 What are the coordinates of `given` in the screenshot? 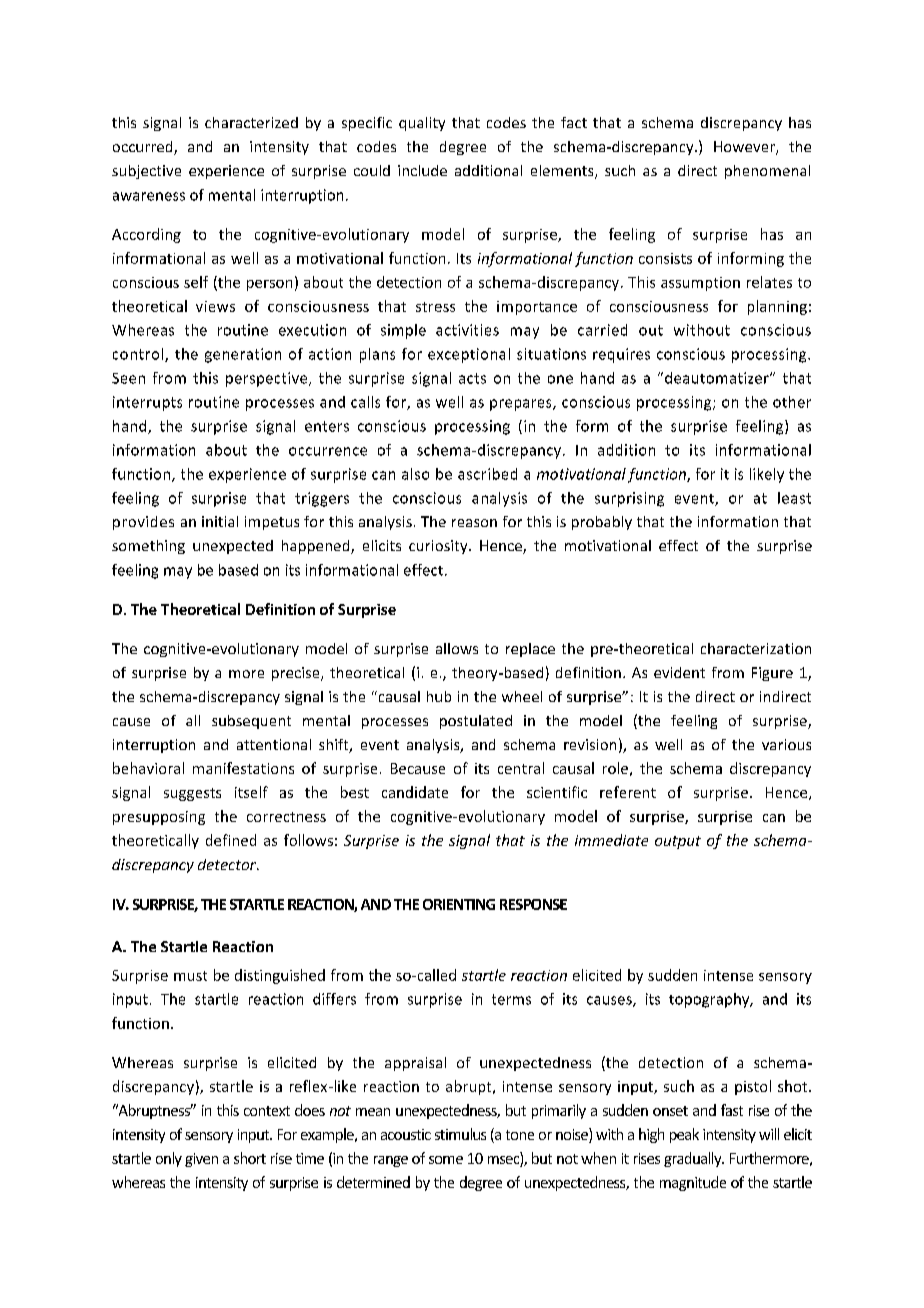 It's located at (201, 1160).
